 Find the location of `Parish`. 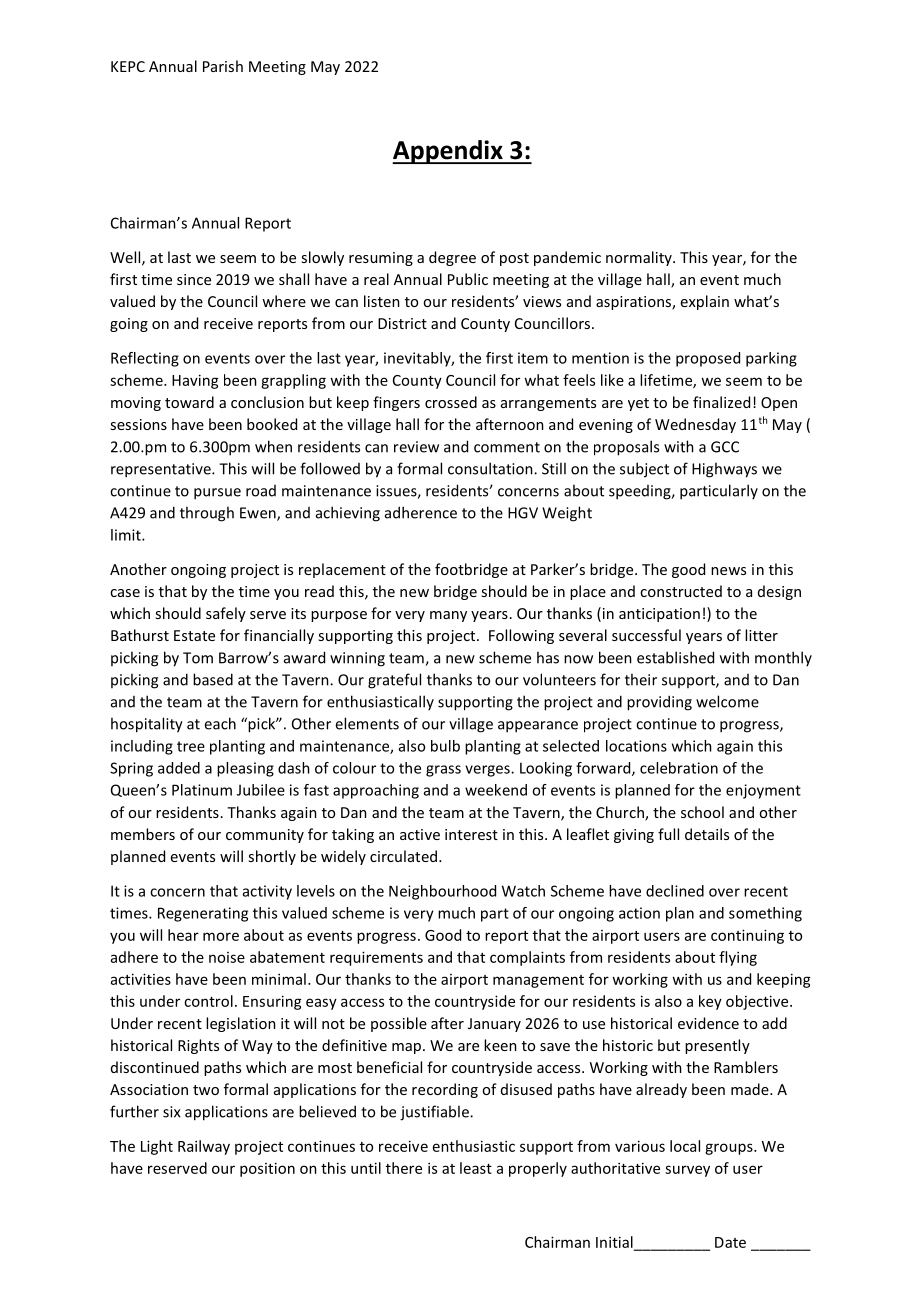

Parish is located at coordinates (223, 66).
